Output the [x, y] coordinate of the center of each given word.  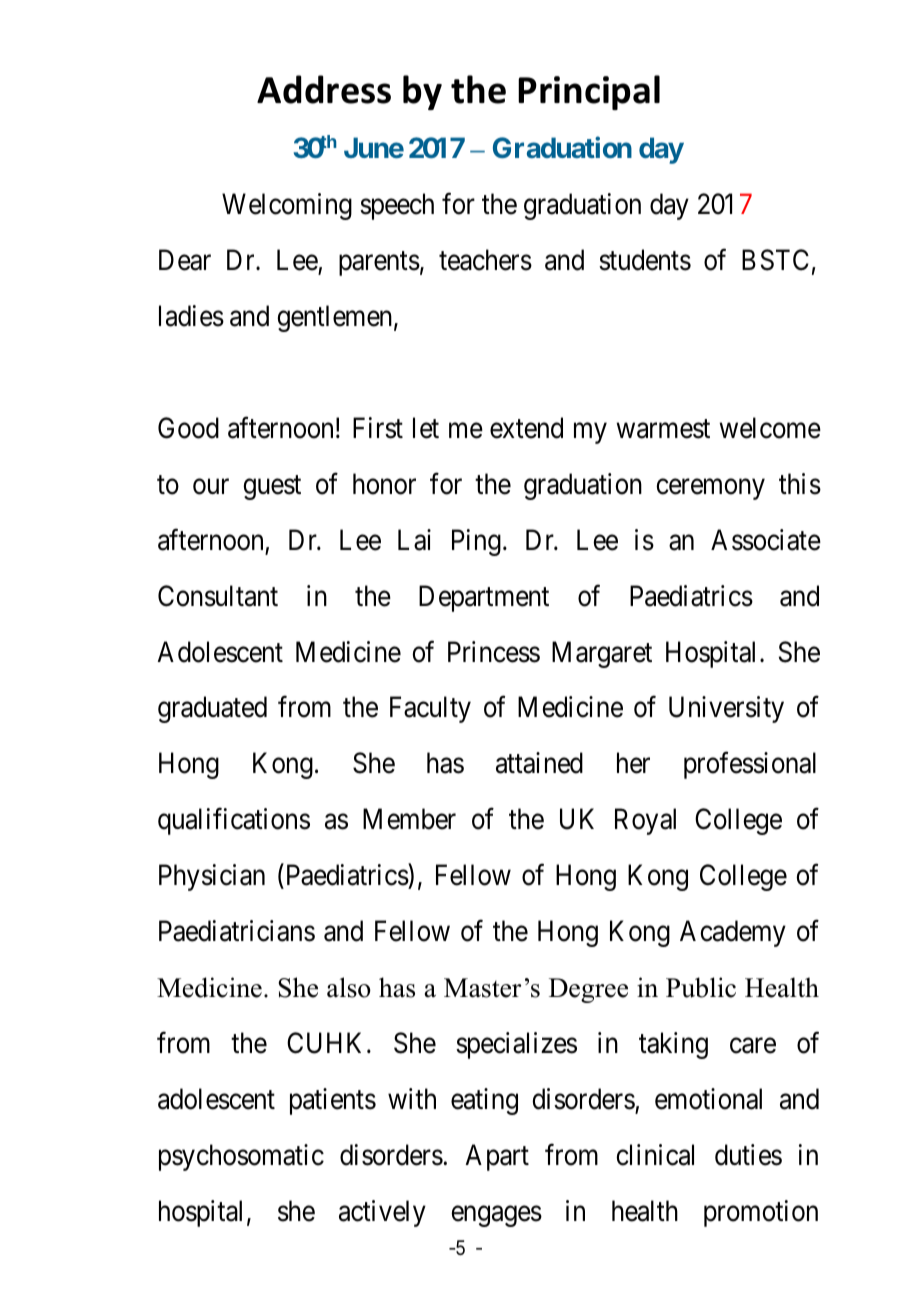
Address [324, 89]
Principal [589, 92]
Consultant [218, 596]
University [726, 709]
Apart [497, 1157]
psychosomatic [241, 1157]
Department [484, 598]
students [645, 260]
